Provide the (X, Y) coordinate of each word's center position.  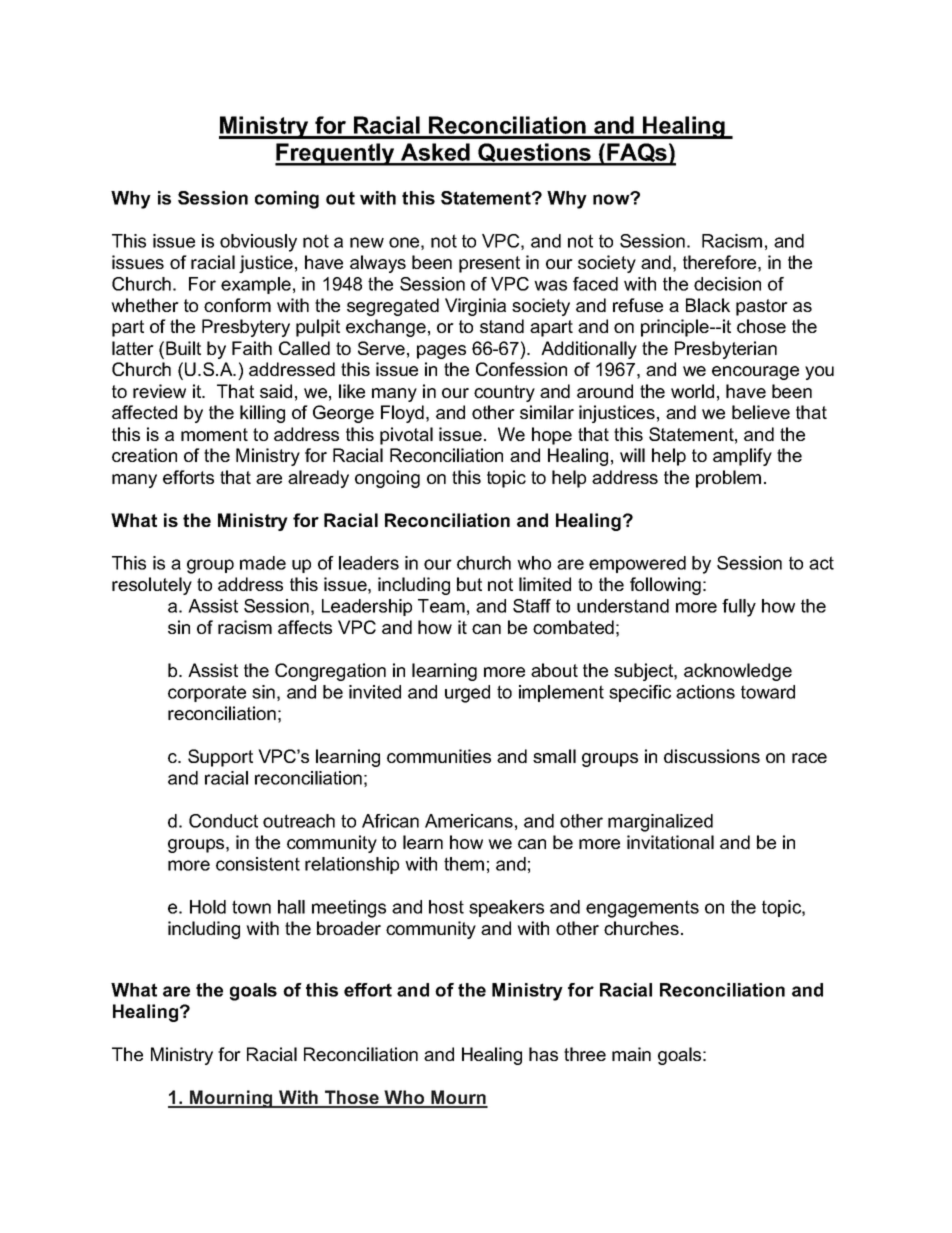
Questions (534, 154)
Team (441, 606)
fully (739, 608)
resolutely (152, 586)
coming (287, 200)
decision (727, 284)
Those (352, 1098)
